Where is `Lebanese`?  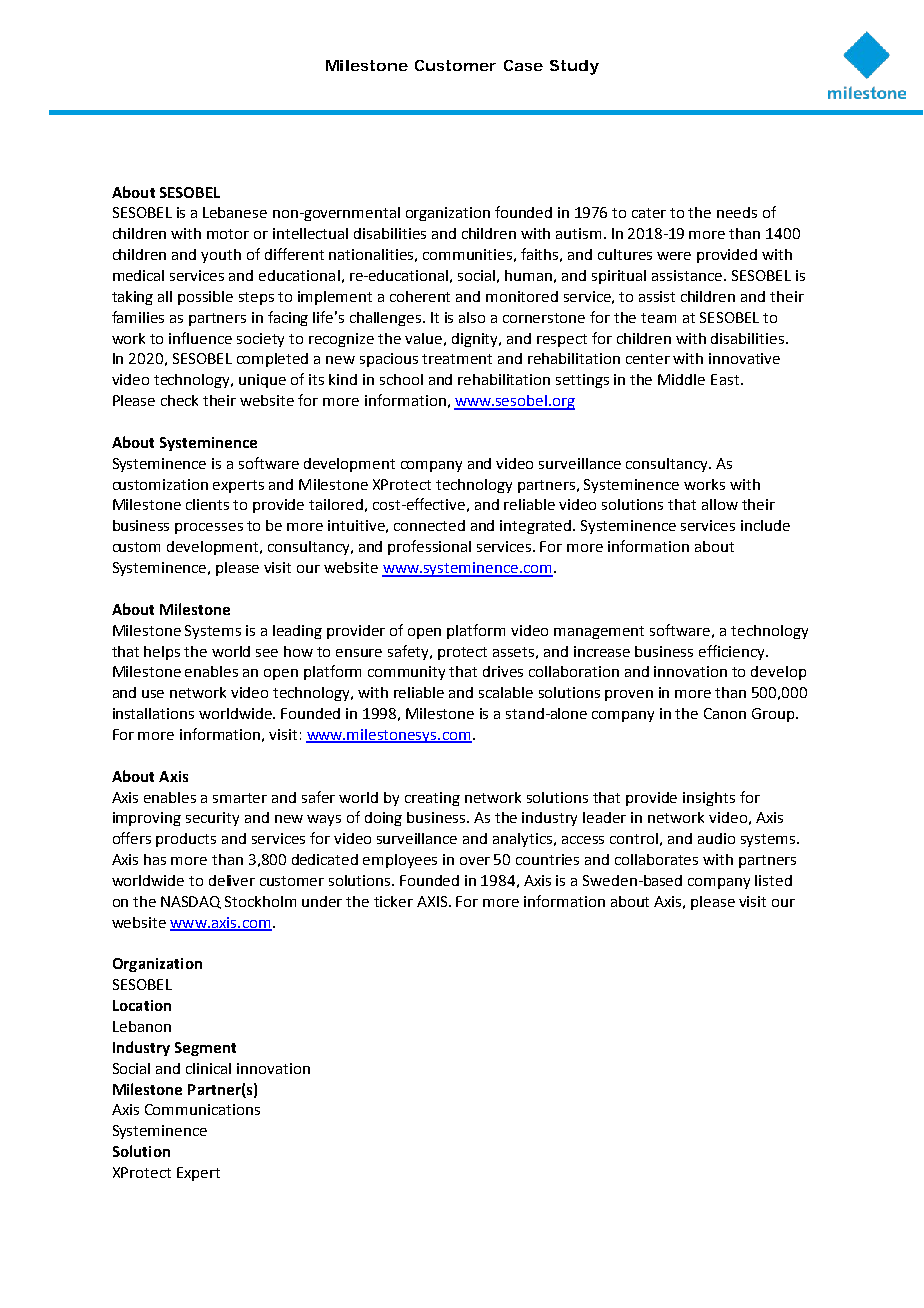 Lebanese is located at coordinates (235, 212).
